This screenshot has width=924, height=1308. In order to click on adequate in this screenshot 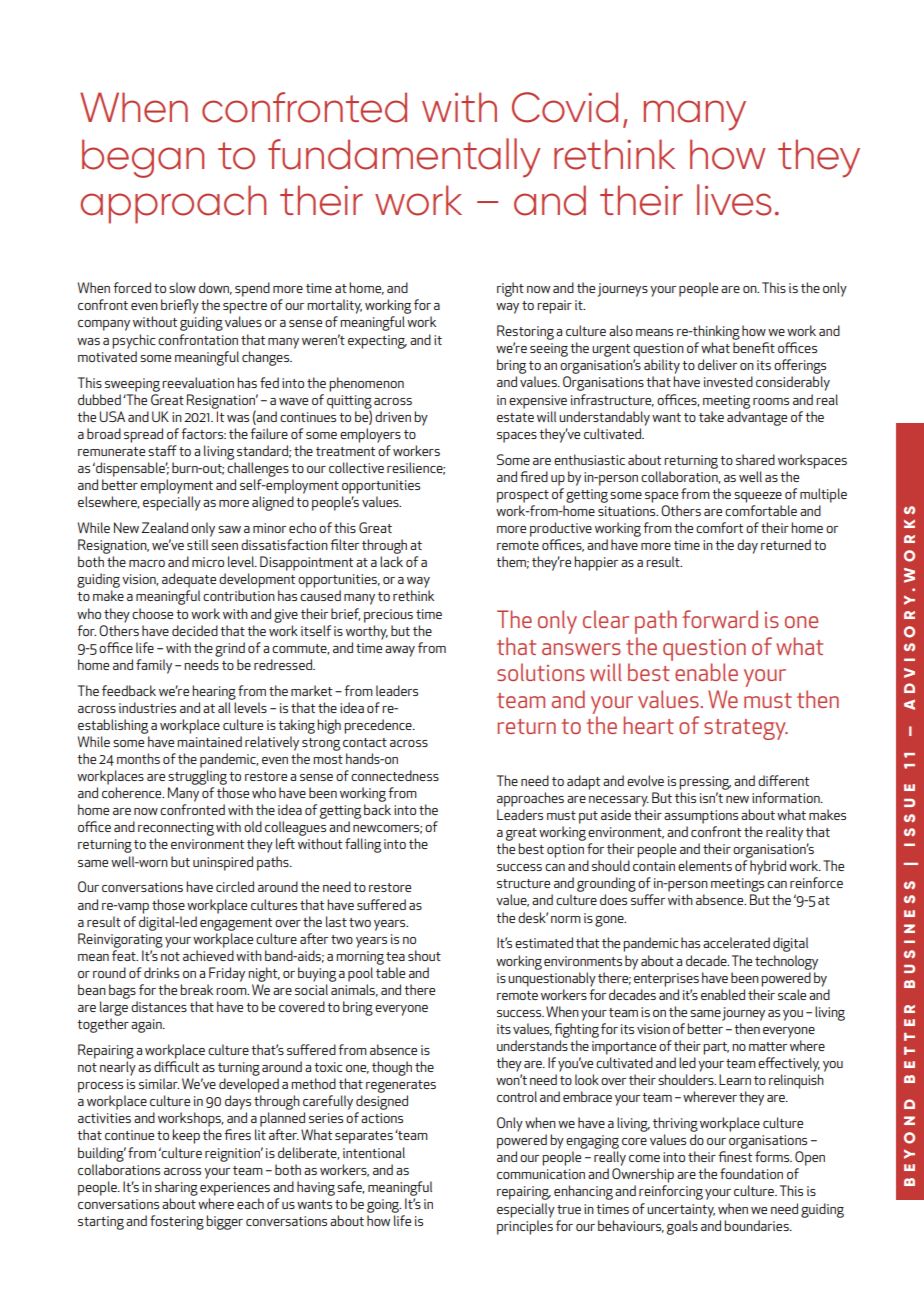, I will do `click(189, 580)`.
